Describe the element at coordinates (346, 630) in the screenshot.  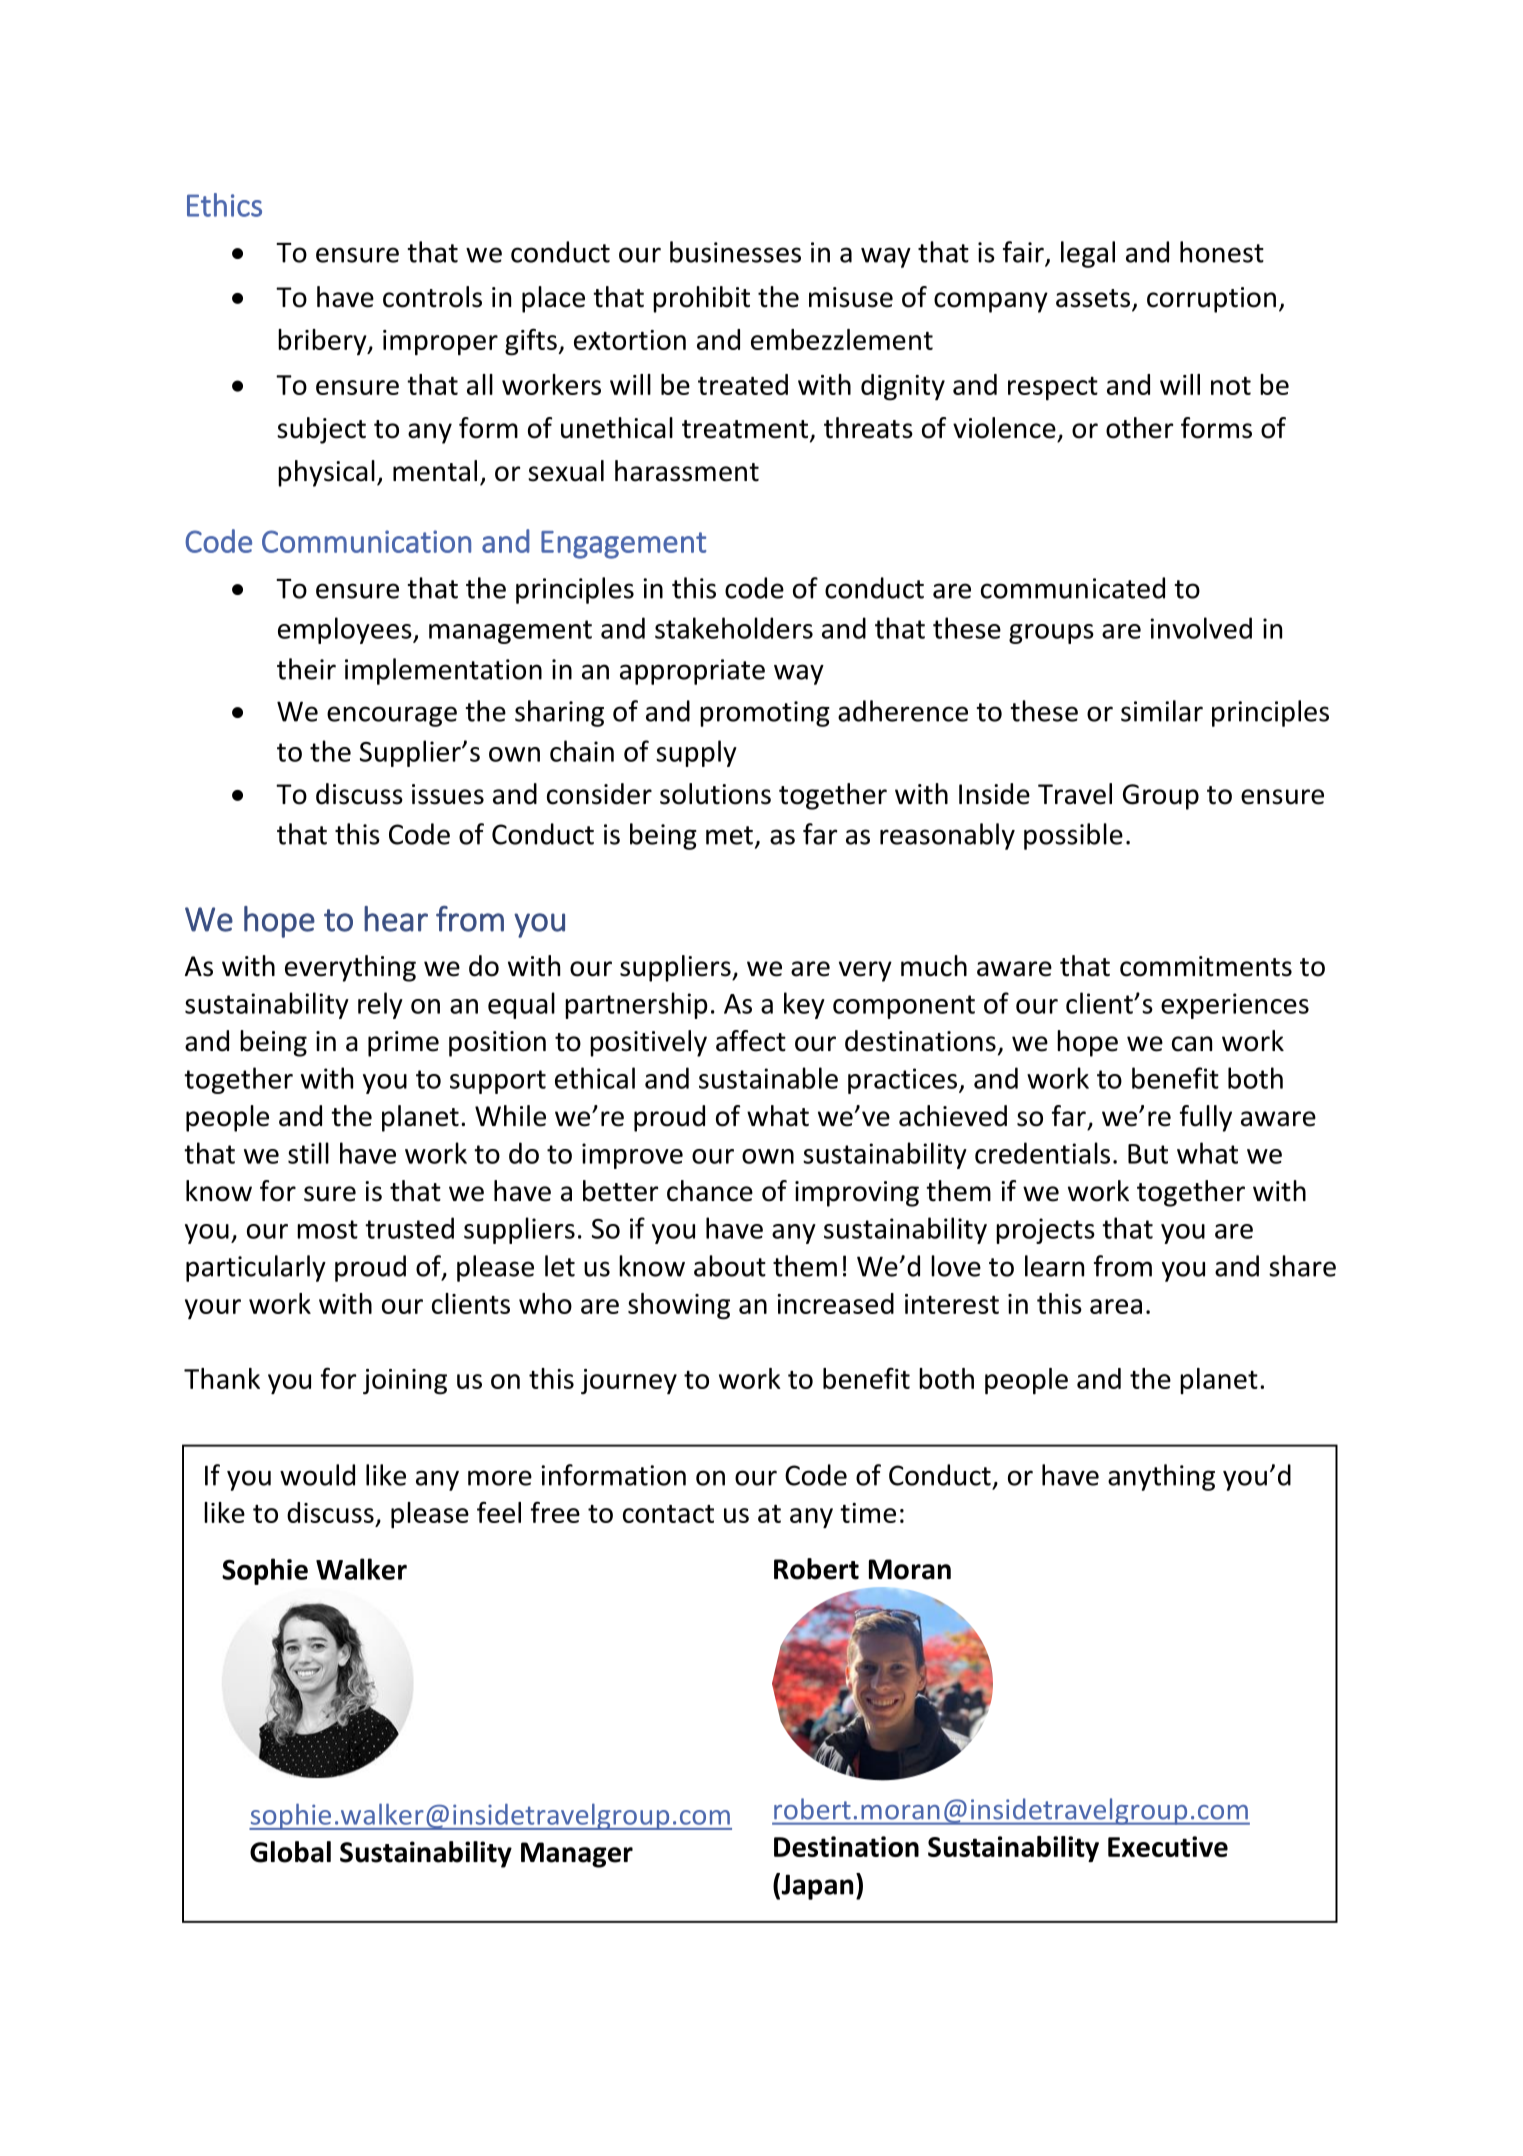
I see `employees` at that location.
